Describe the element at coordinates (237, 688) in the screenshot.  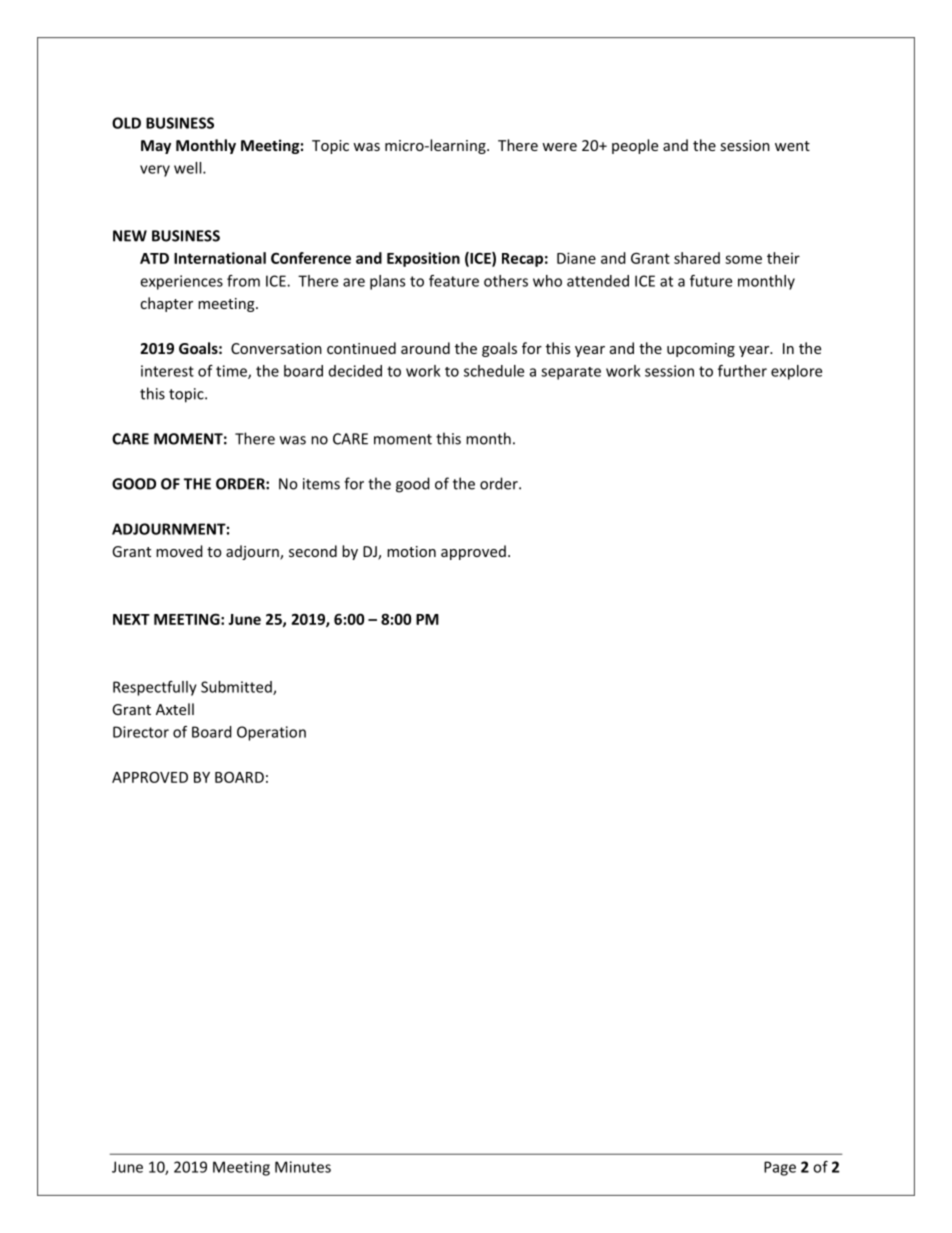
I see `Submitted` at that location.
